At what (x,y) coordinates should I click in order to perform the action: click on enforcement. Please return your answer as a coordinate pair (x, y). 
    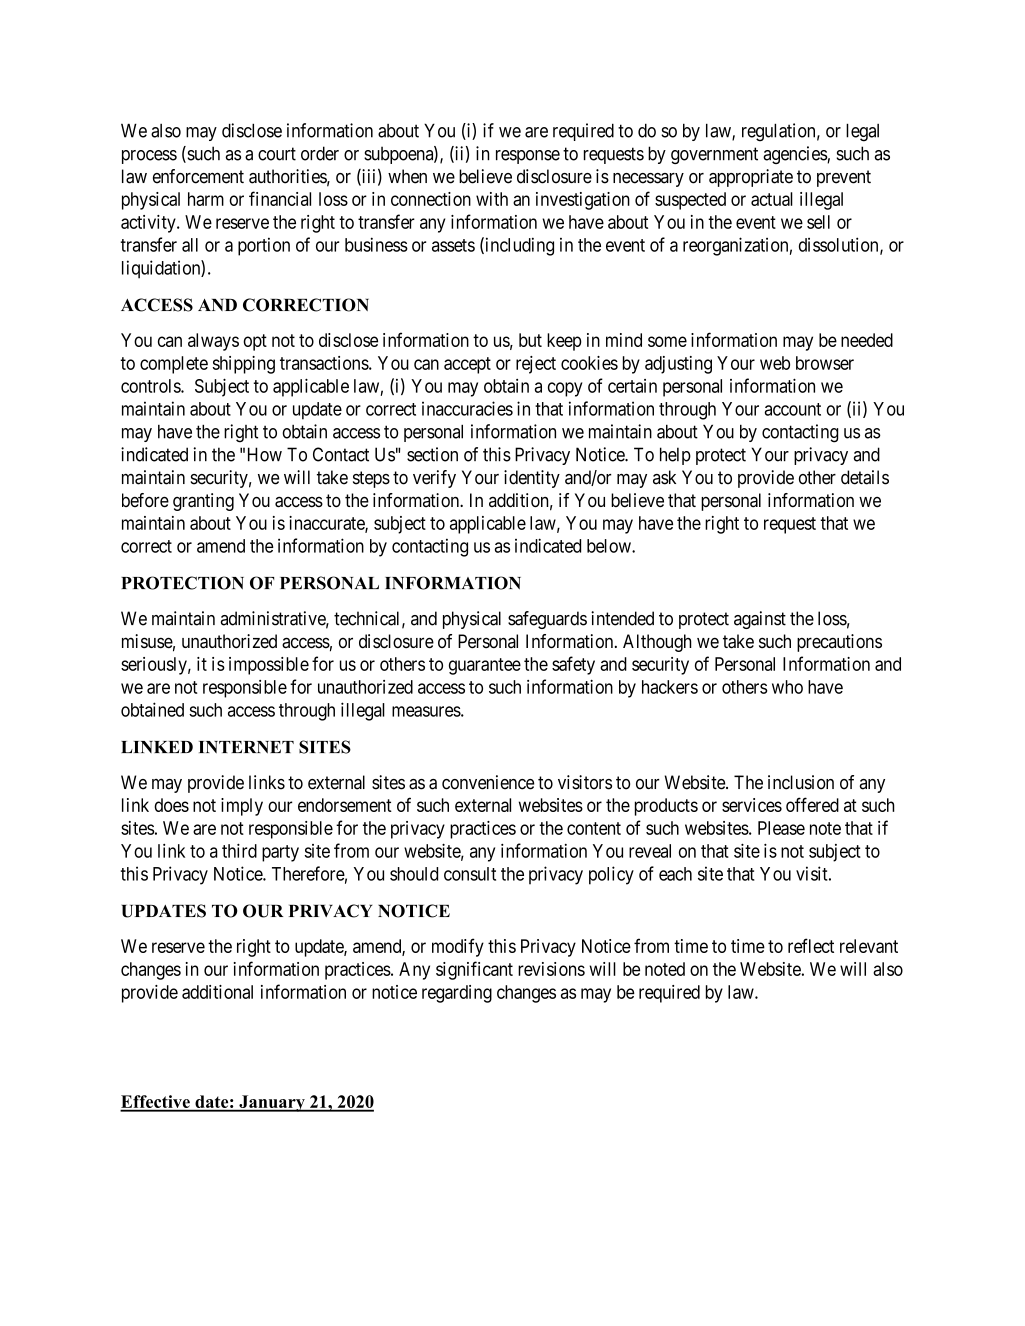
    Looking at the image, I should click on (198, 176).
